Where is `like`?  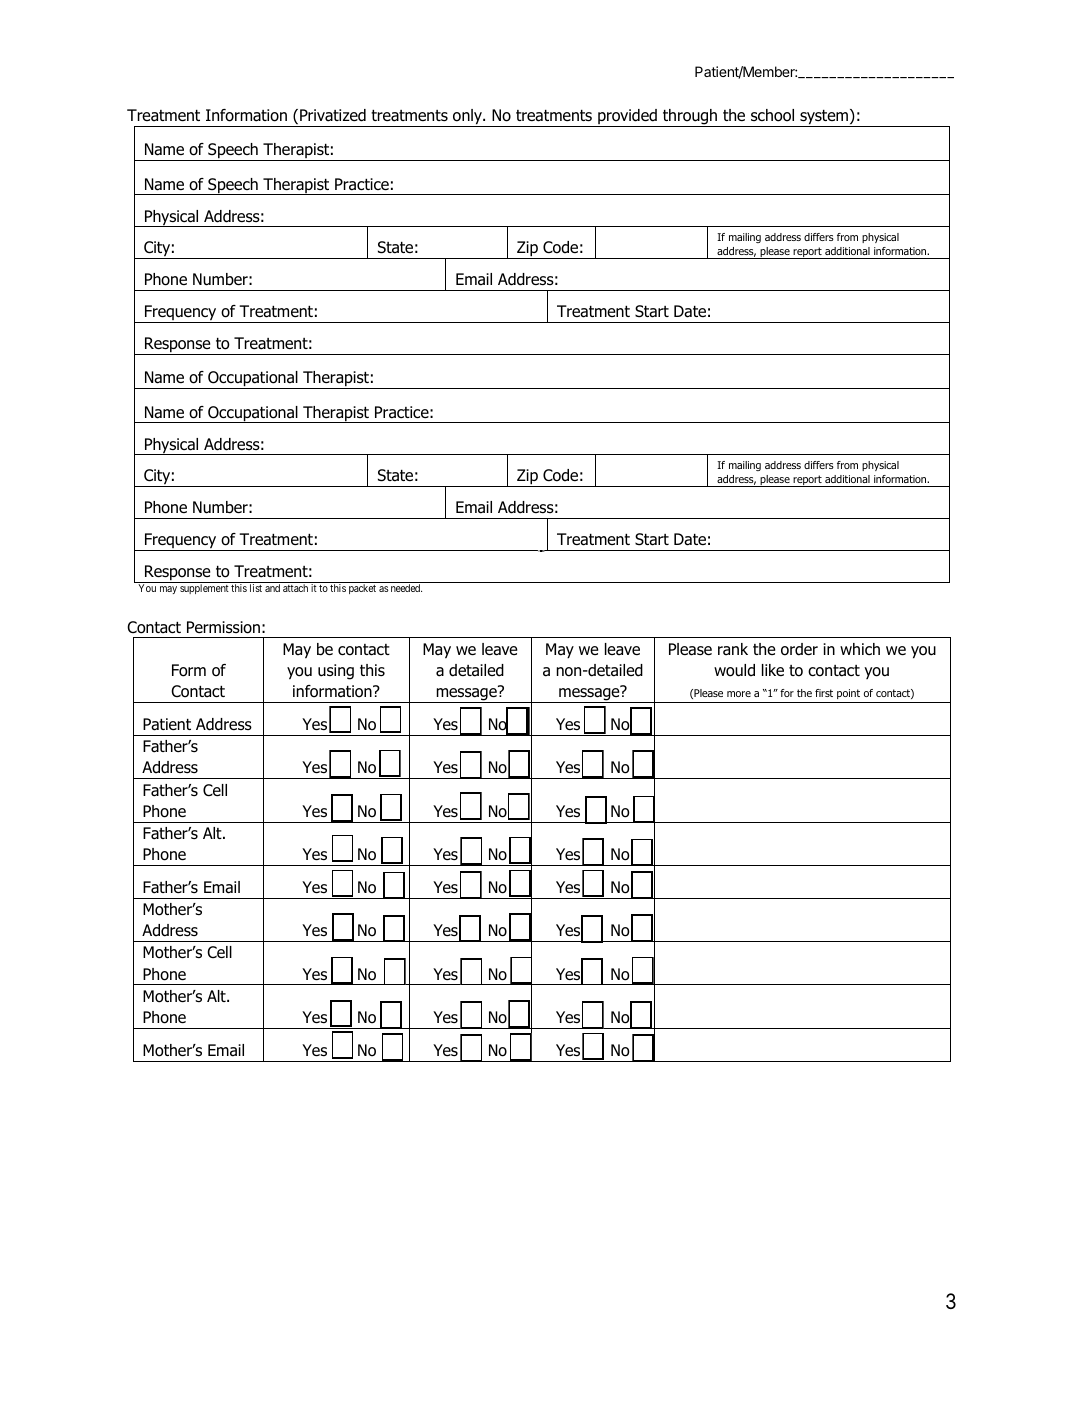 like is located at coordinates (773, 670).
